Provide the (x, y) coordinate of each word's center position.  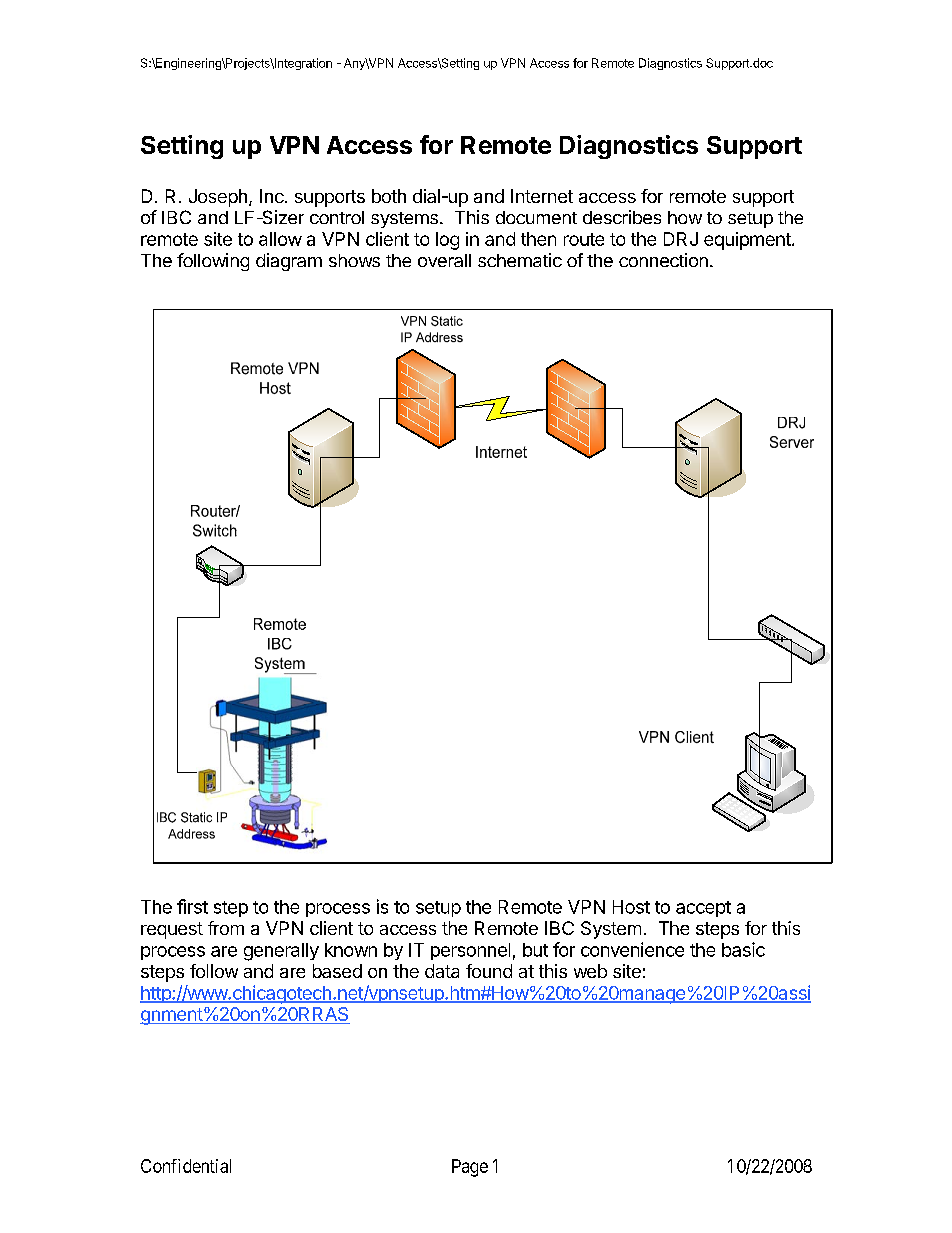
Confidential (186, 1166)
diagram (289, 262)
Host (631, 907)
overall (444, 260)
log (447, 241)
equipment (748, 241)
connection (663, 260)
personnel (470, 951)
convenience (632, 949)
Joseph (218, 198)
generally (281, 952)
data (442, 971)
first (192, 906)
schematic (520, 260)
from (226, 928)
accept (703, 909)
